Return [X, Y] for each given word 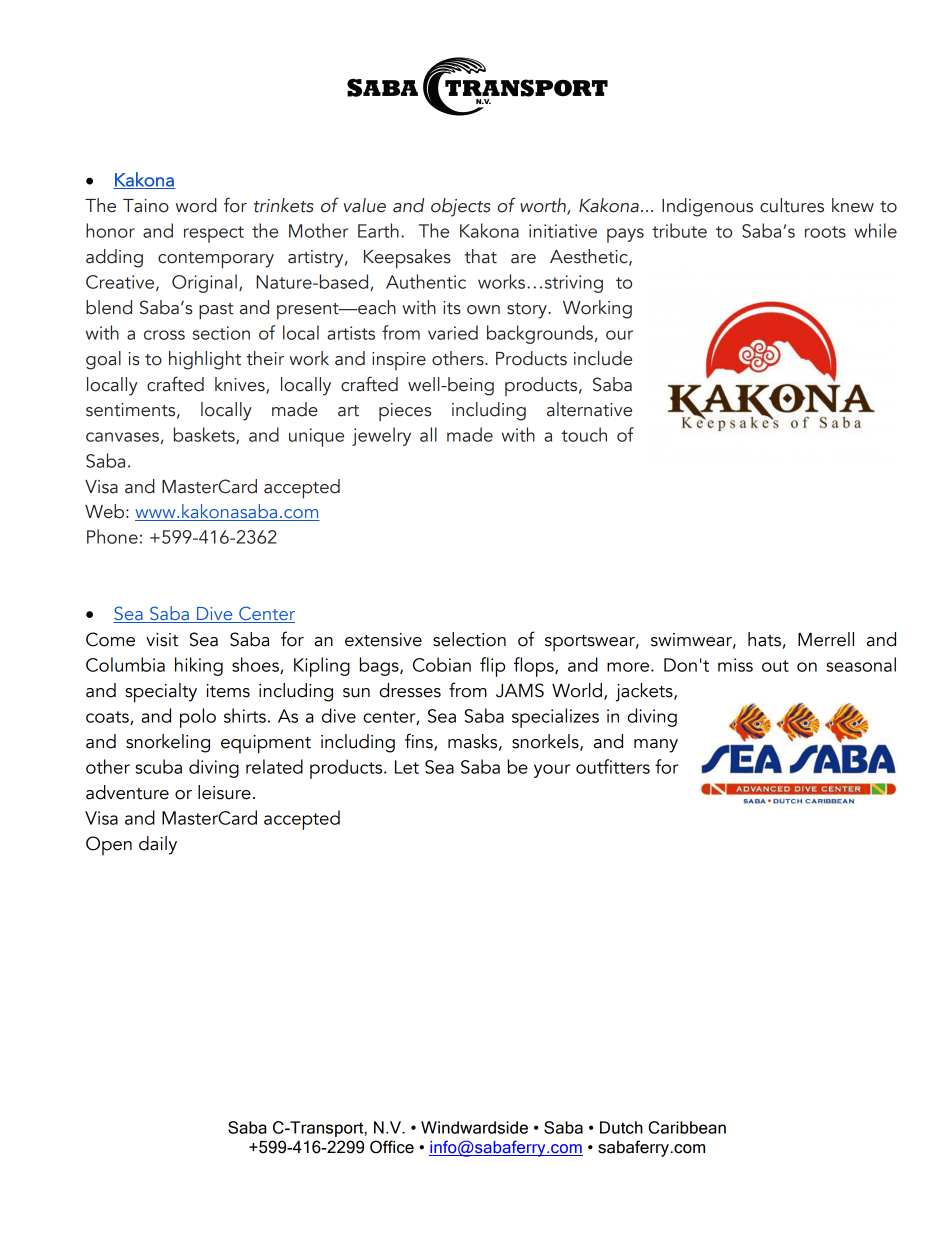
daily [158, 845]
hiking [199, 666]
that [481, 256]
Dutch [621, 1127]
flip [492, 667]
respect [214, 234]
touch [584, 434]
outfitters [613, 766]
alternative [589, 409]
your [552, 771]
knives [241, 385]
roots [825, 232]
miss [735, 665]
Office [392, 1147]
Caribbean [687, 1127]
